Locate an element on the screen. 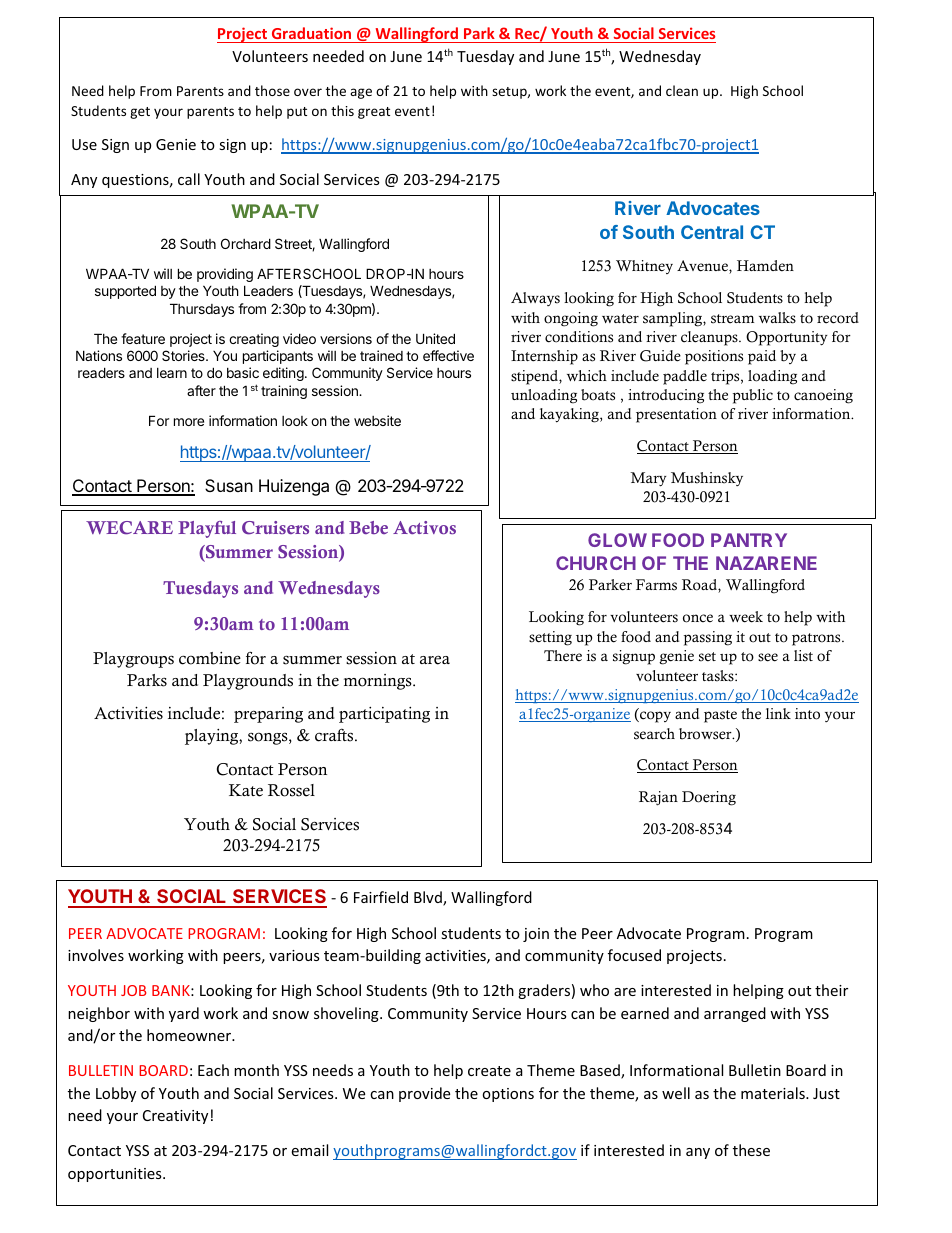  participating is located at coordinates (384, 715).
